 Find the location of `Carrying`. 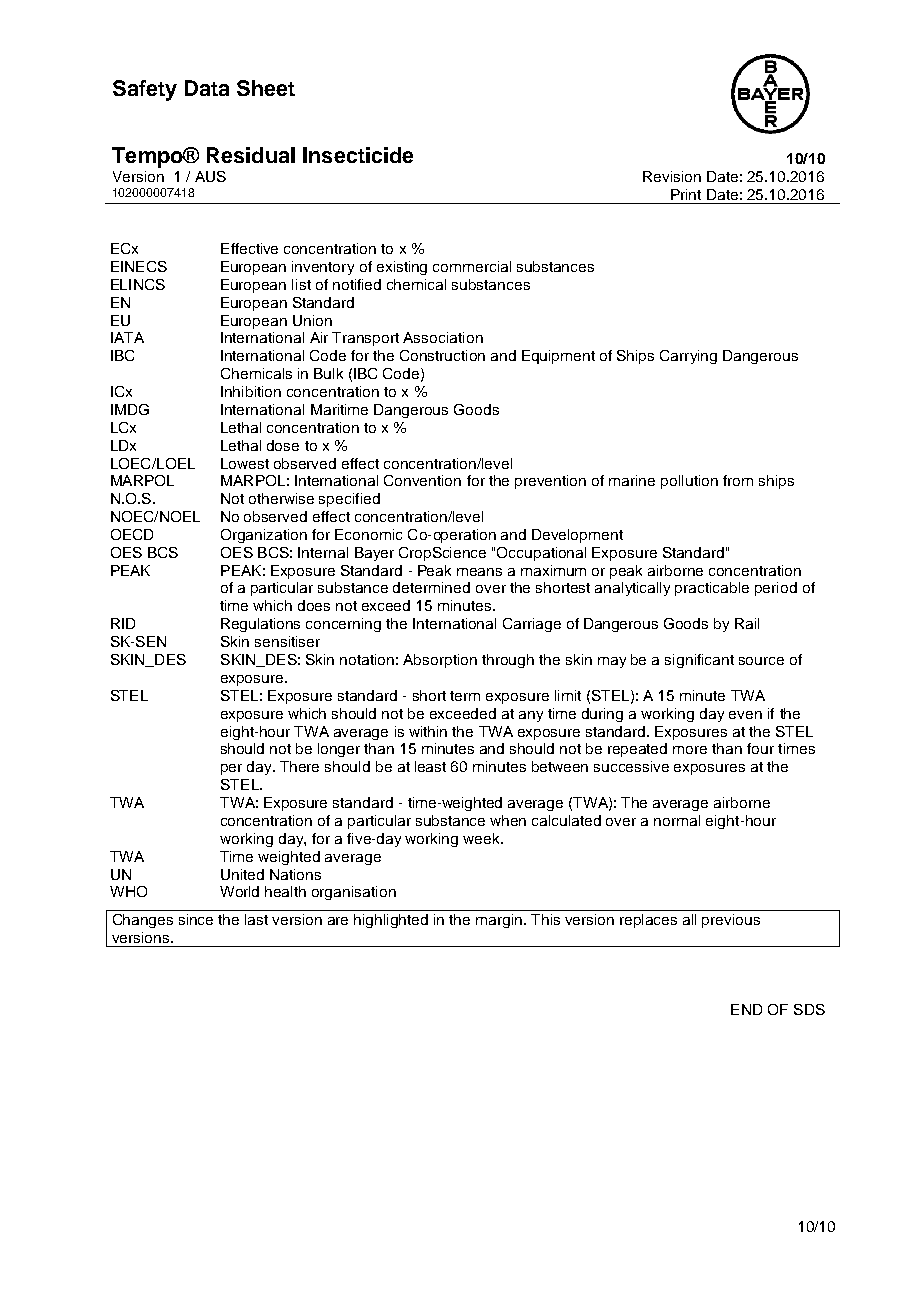

Carrying is located at coordinates (688, 357).
